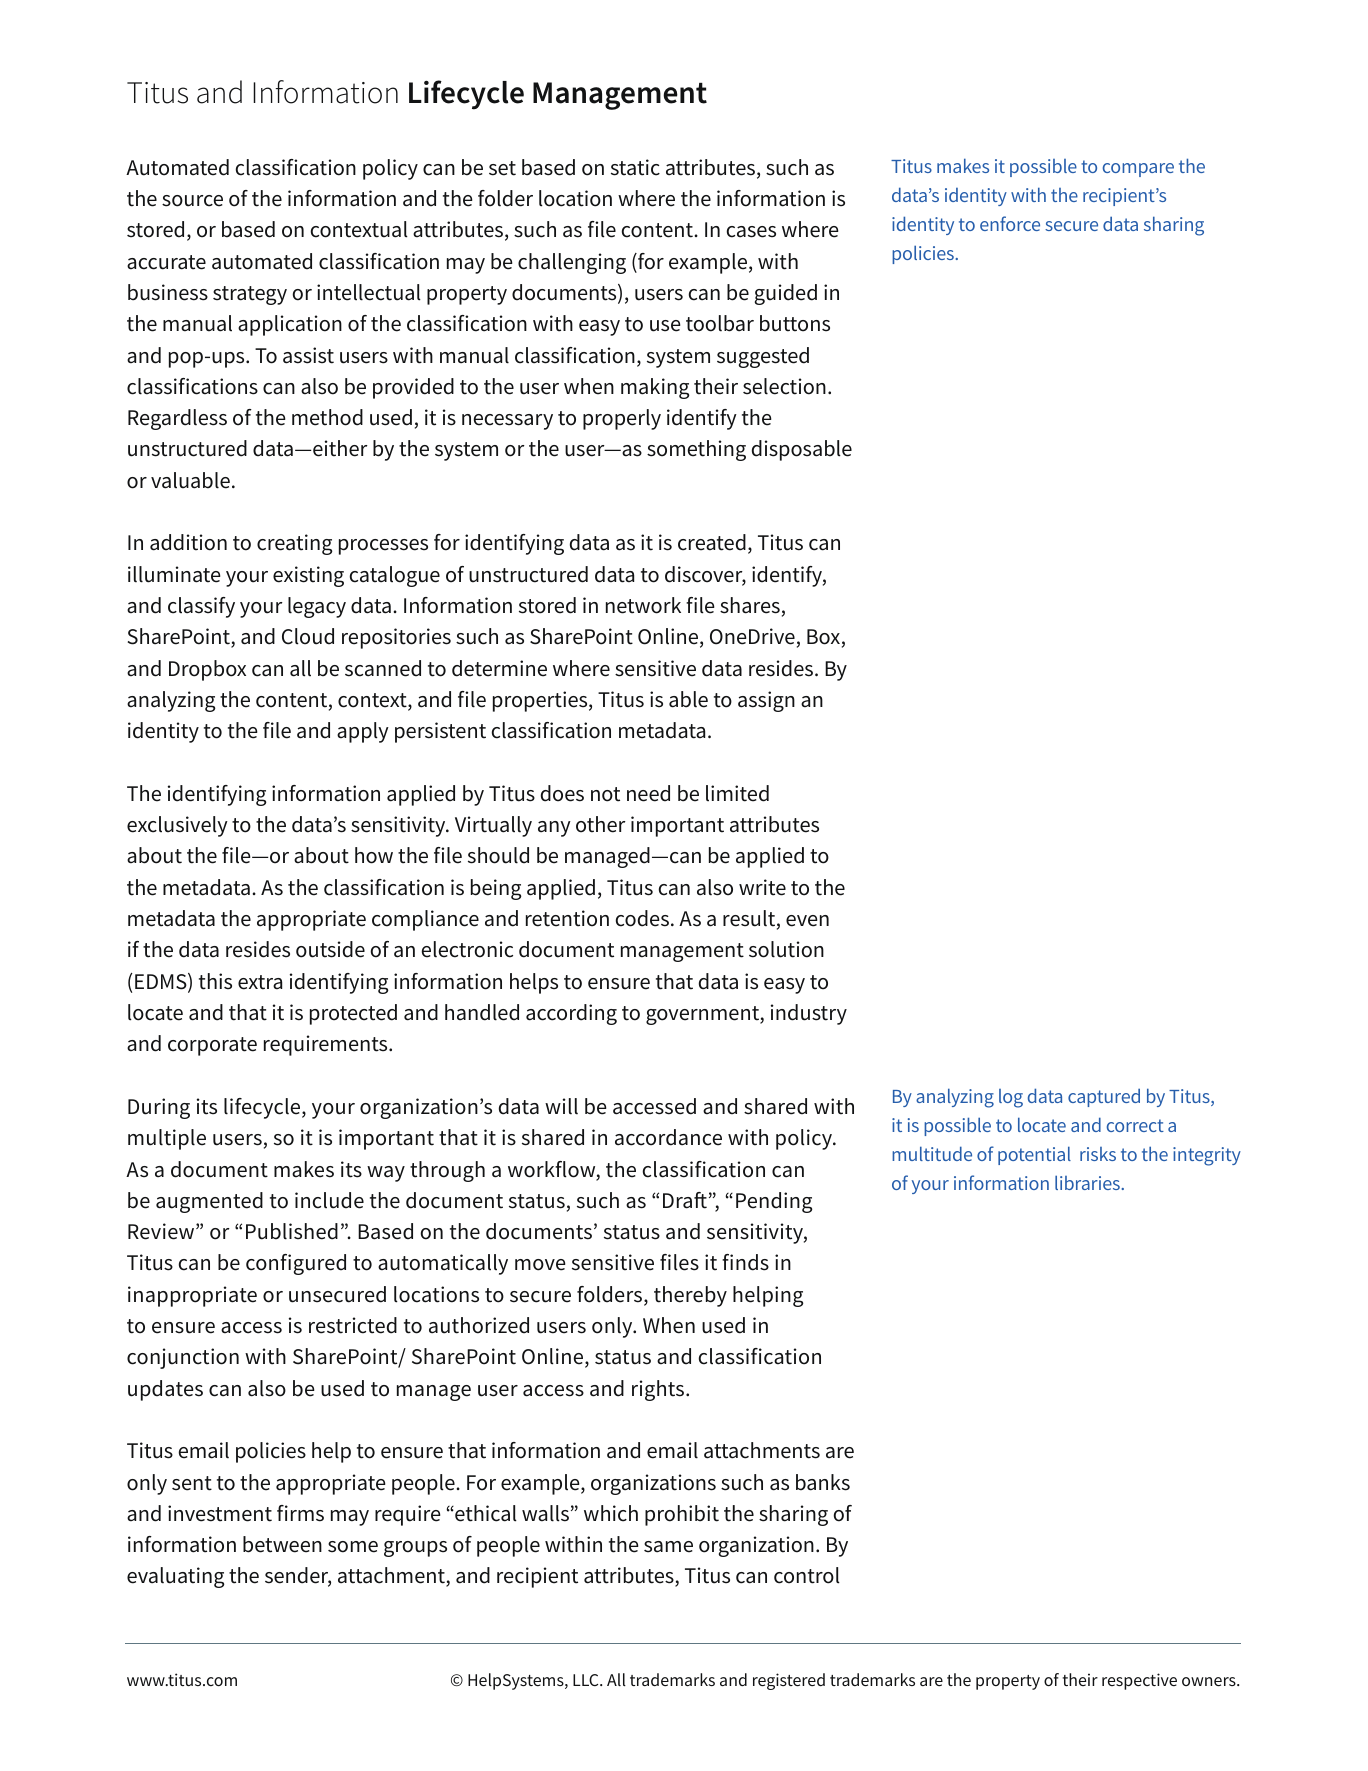 The width and height of the image is (1368, 1771). I want to click on source, so click(192, 201).
